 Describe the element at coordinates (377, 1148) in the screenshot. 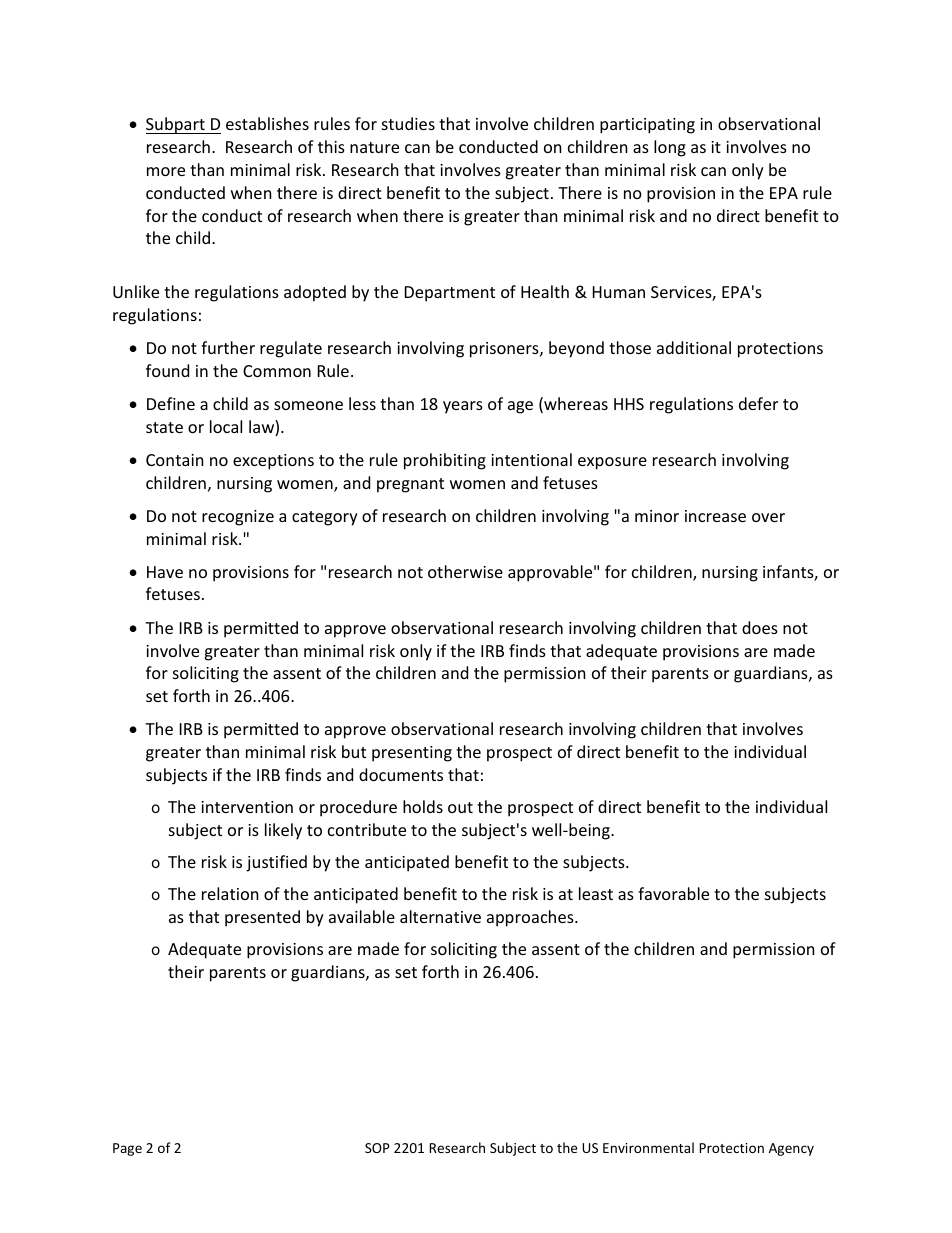

I see `SOP` at that location.
